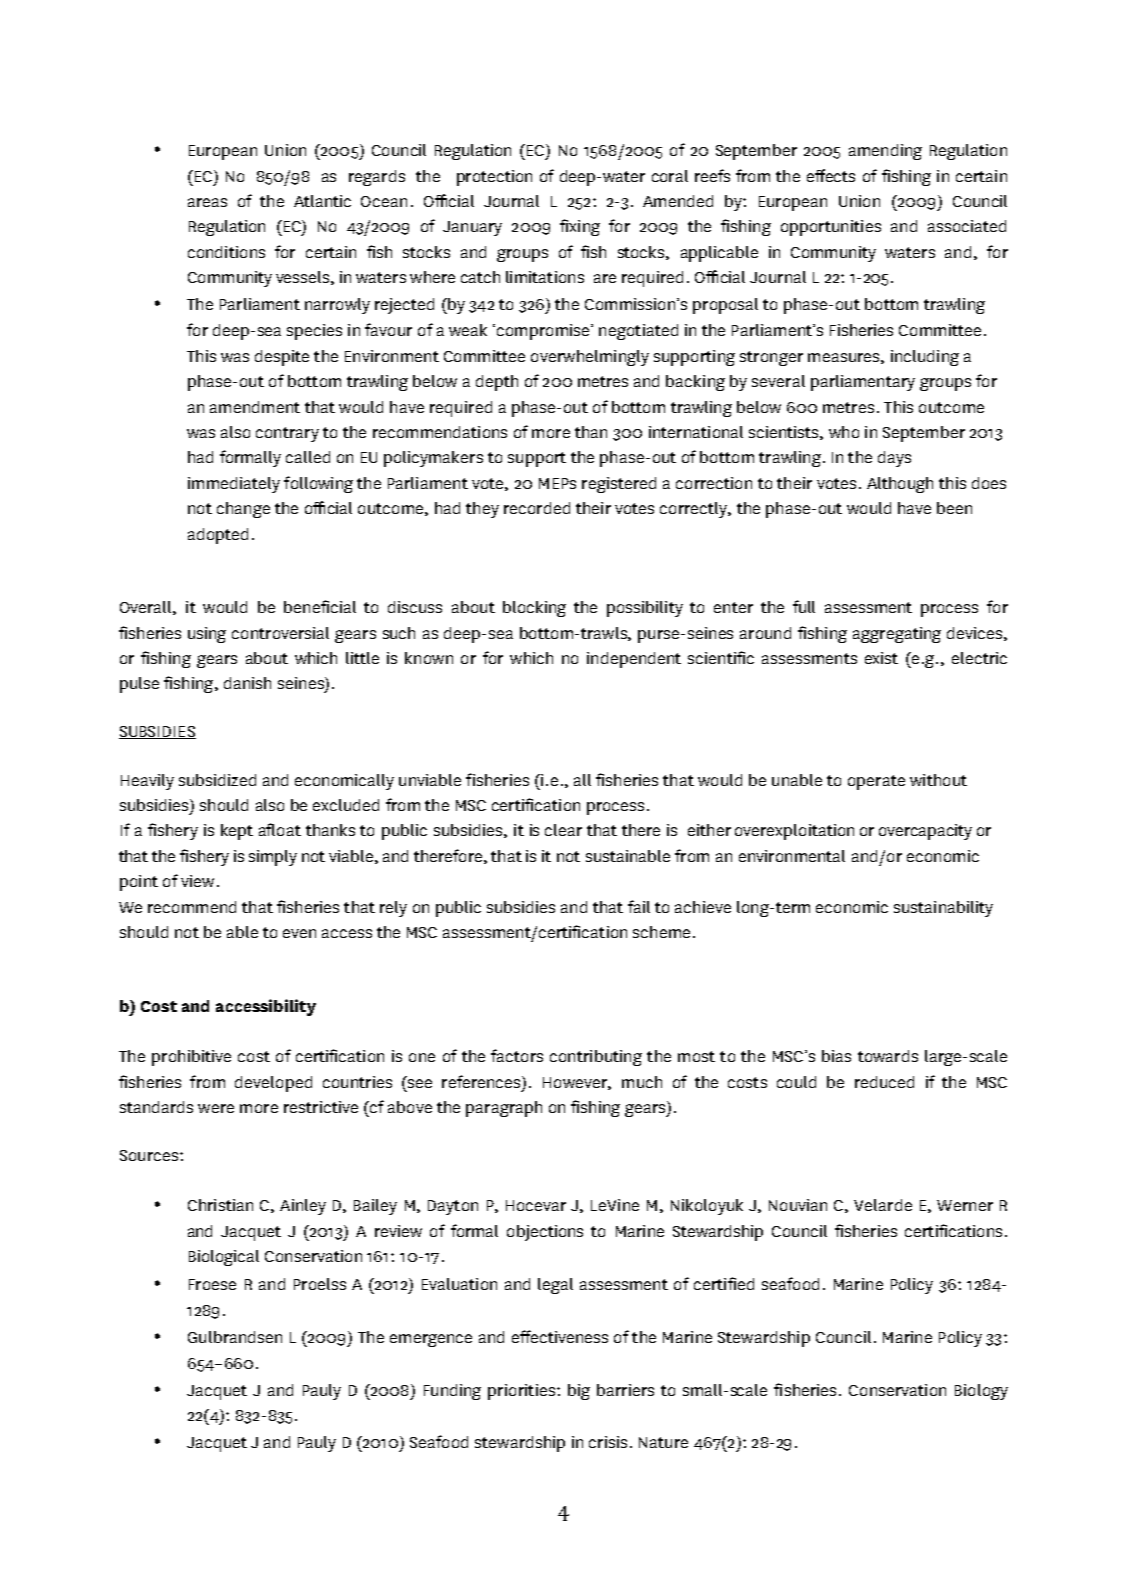 This screenshot has width=1125, height=1592. I want to click on Froese, so click(212, 1284).
